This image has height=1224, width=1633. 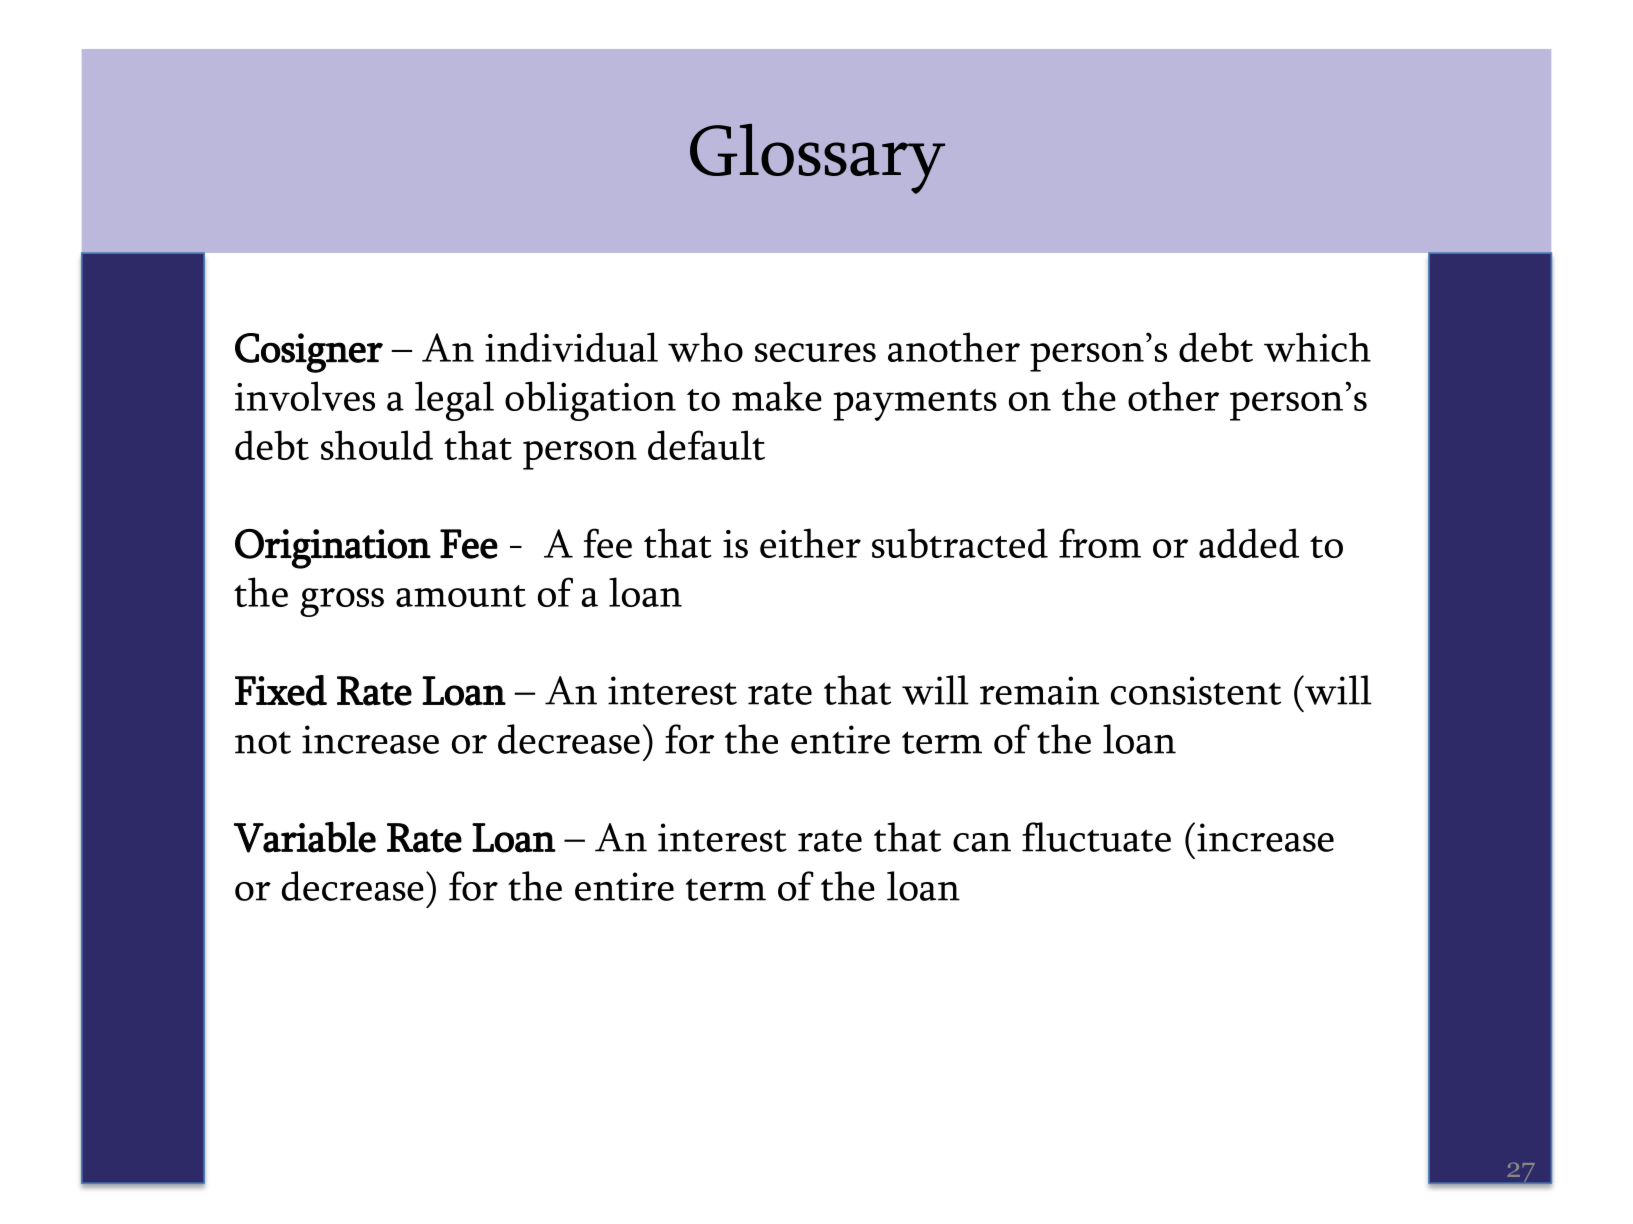 I want to click on consistent, so click(x=1196, y=690).
